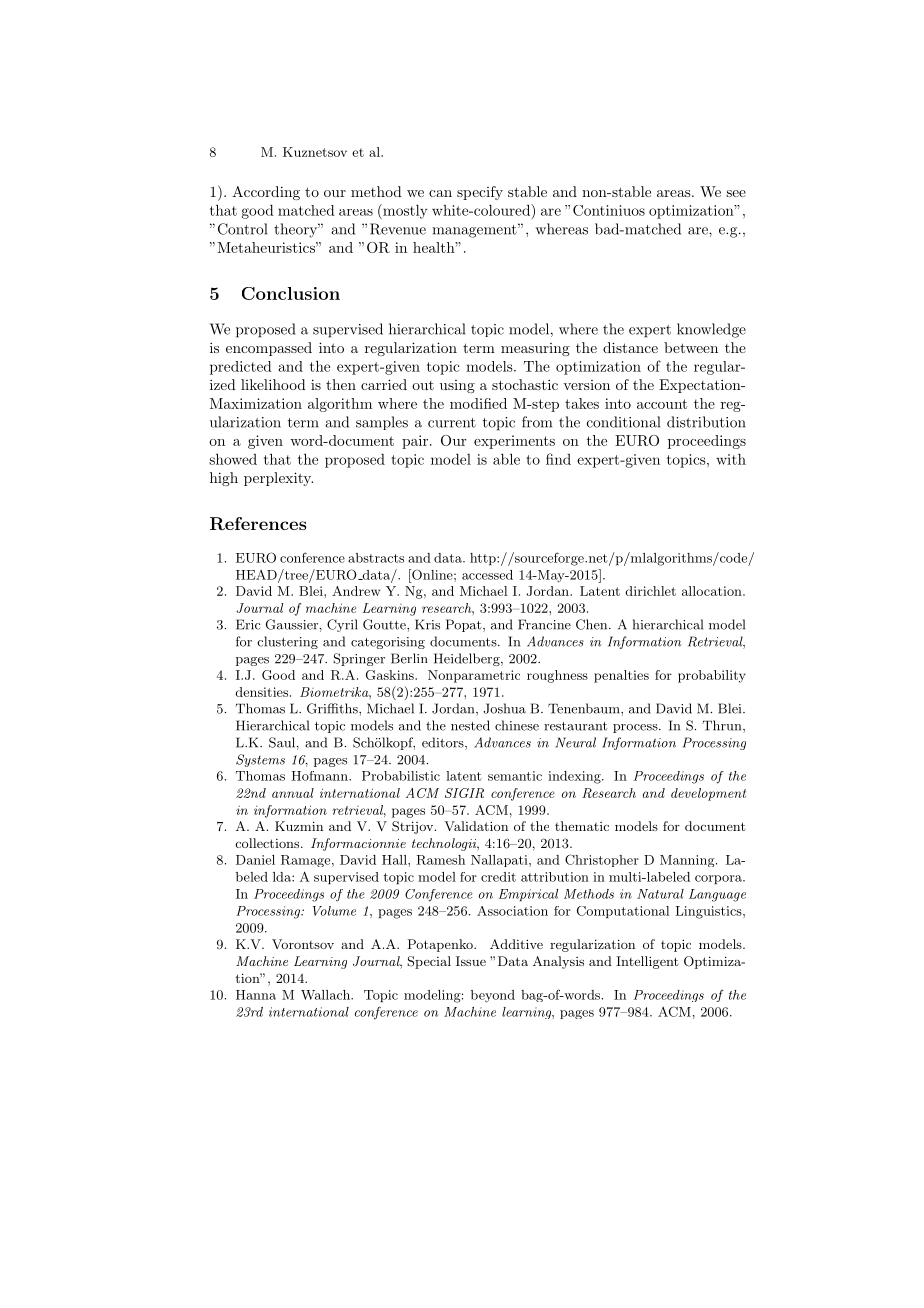  Describe the element at coordinates (480, 193) in the screenshot. I see `specify` at that location.
